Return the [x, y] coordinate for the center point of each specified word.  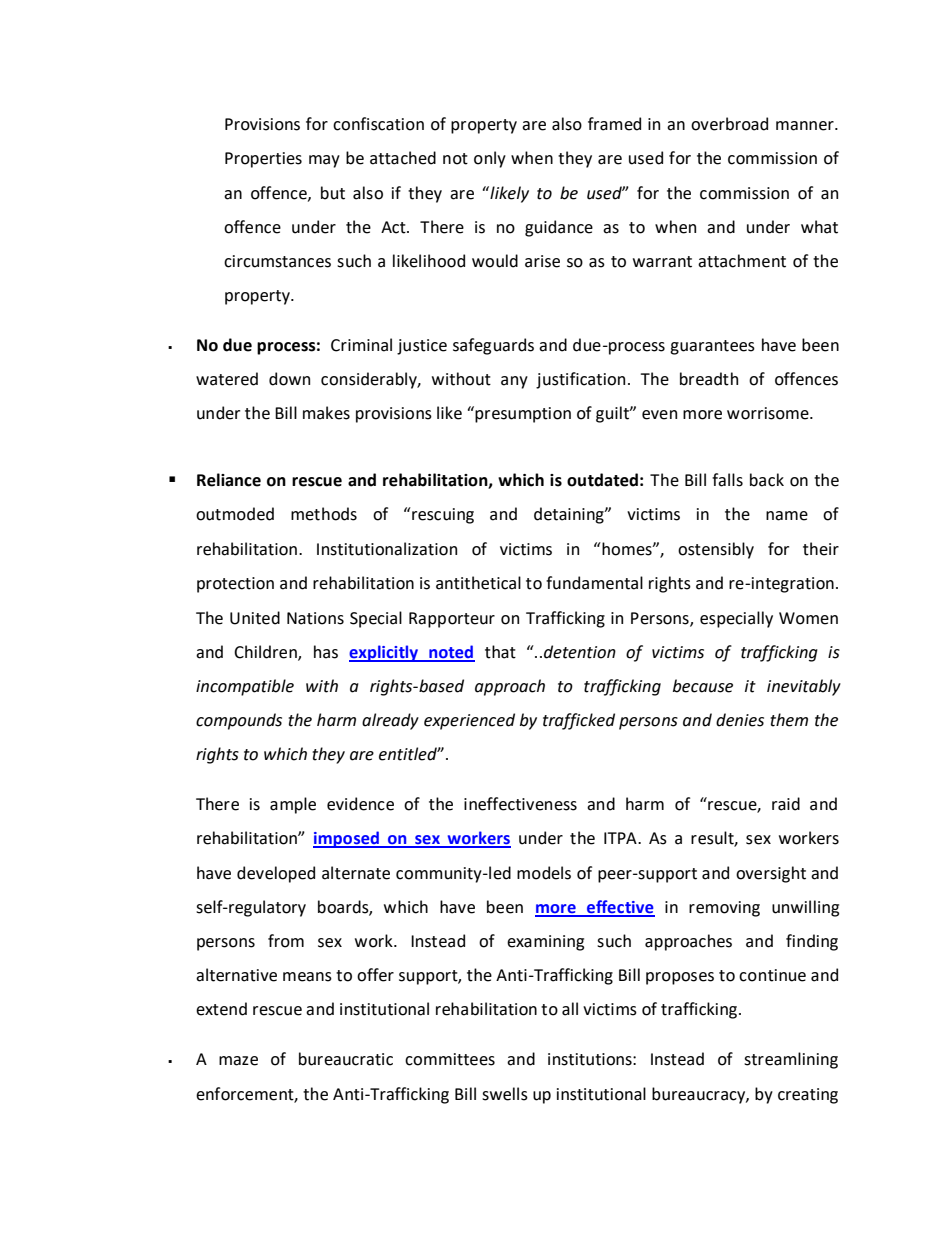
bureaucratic [346, 1059]
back [767, 480]
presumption [523, 415]
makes [326, 413]
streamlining [791, 1060]
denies [740, 720]
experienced [469, 721]
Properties [263, 160]
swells [505, 1094]
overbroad [729, 124]
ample [293, 805]
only [490, 159]
